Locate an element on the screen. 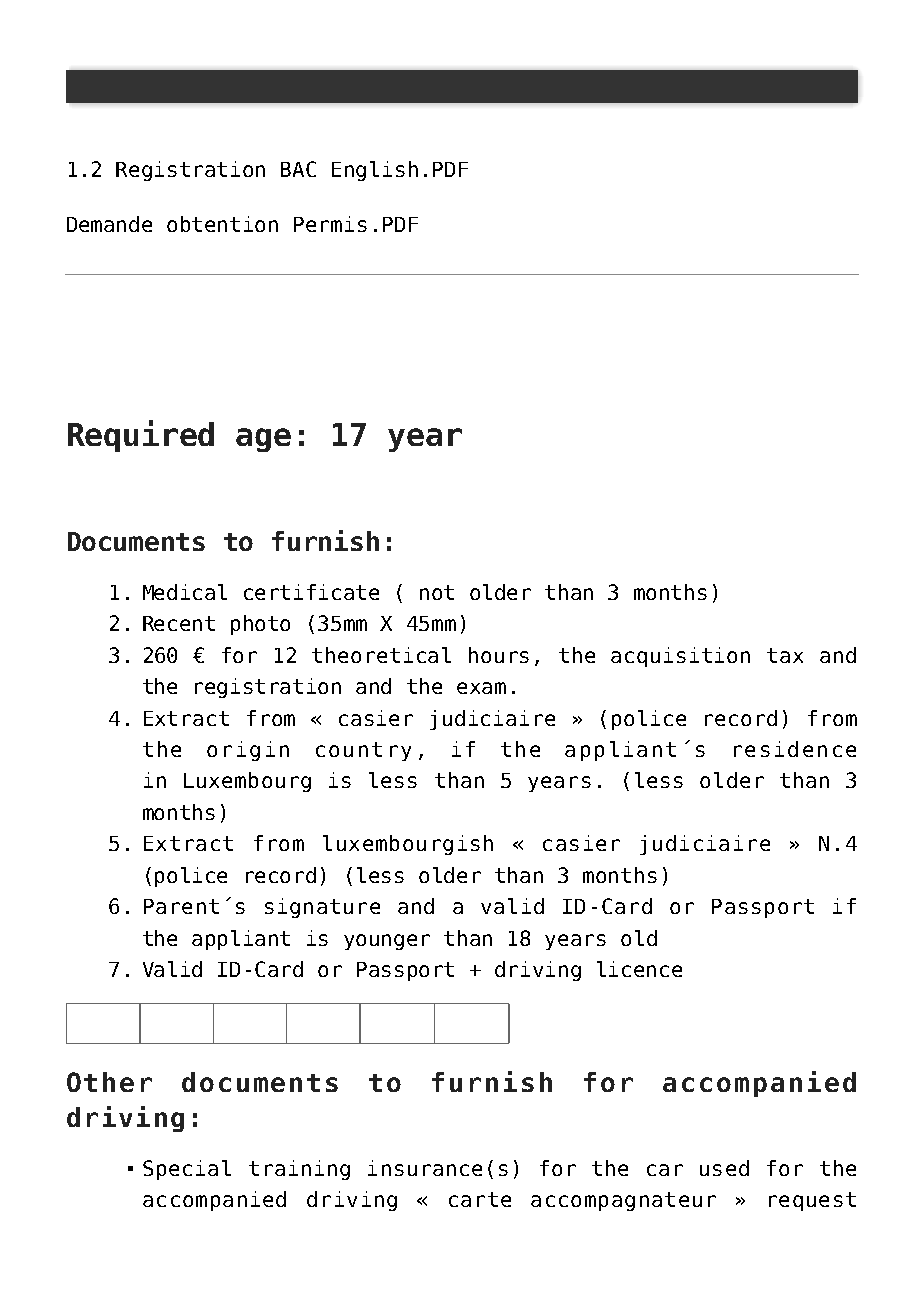  BAC is located at coordinates (298, 169).
